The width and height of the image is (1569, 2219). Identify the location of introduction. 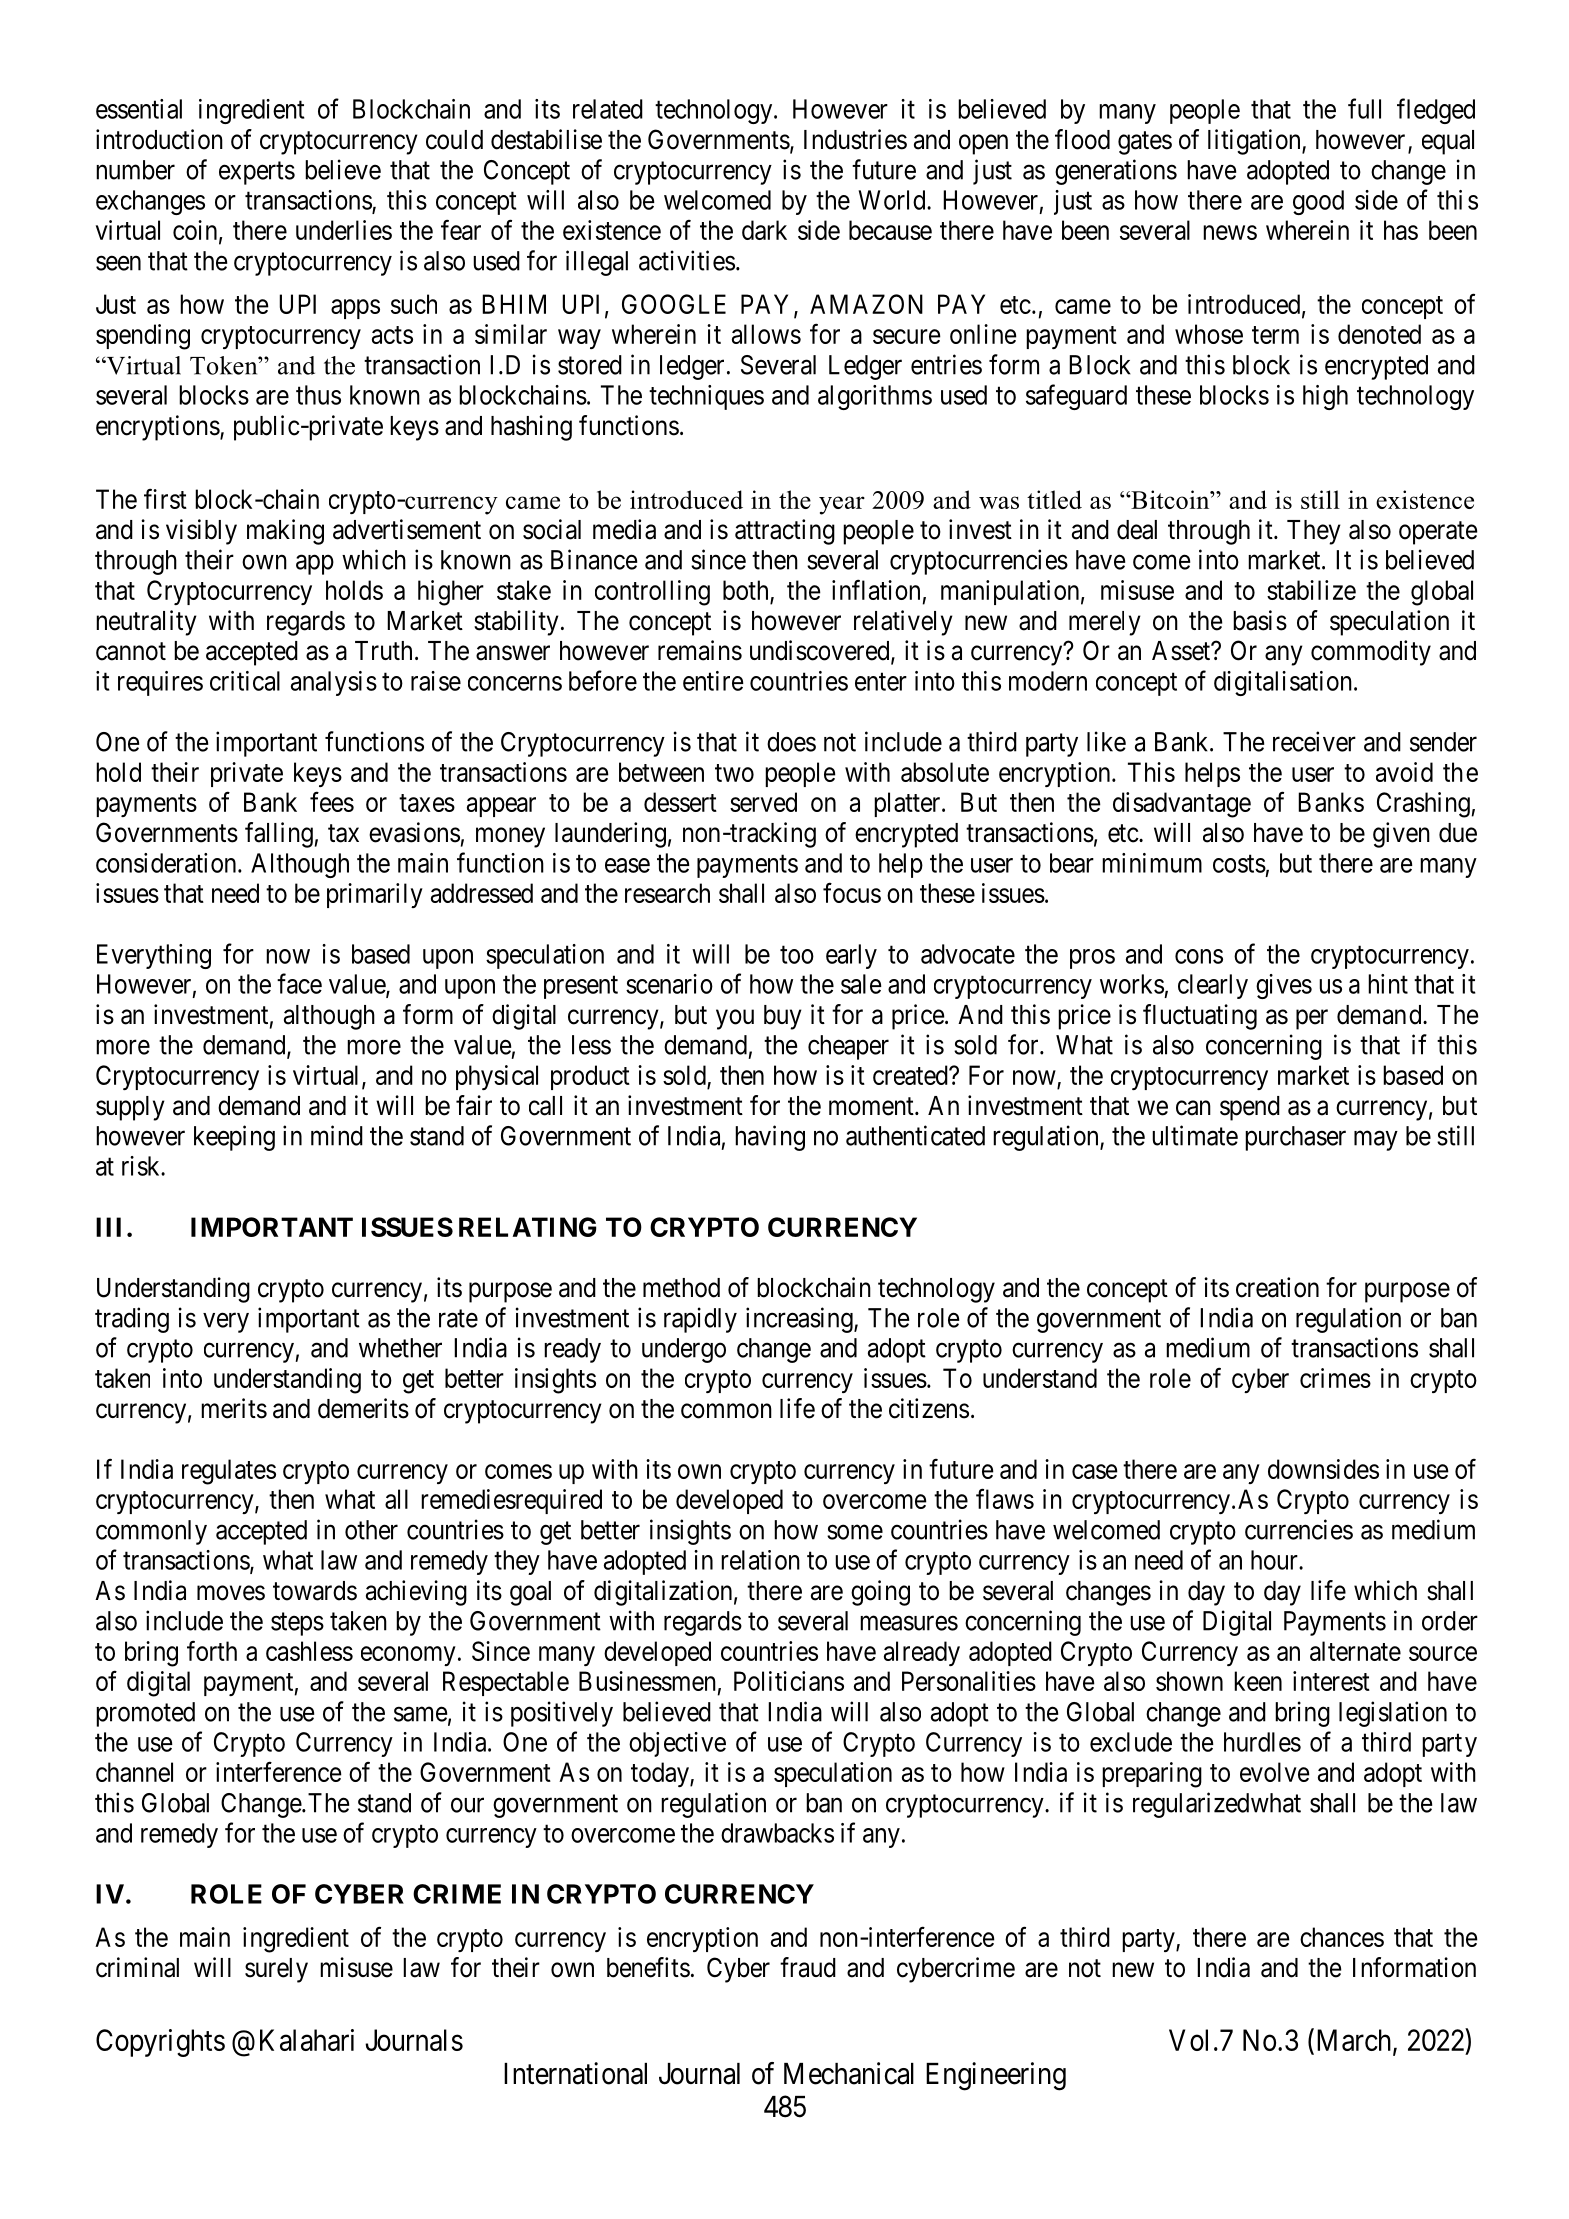
(159, 139).
